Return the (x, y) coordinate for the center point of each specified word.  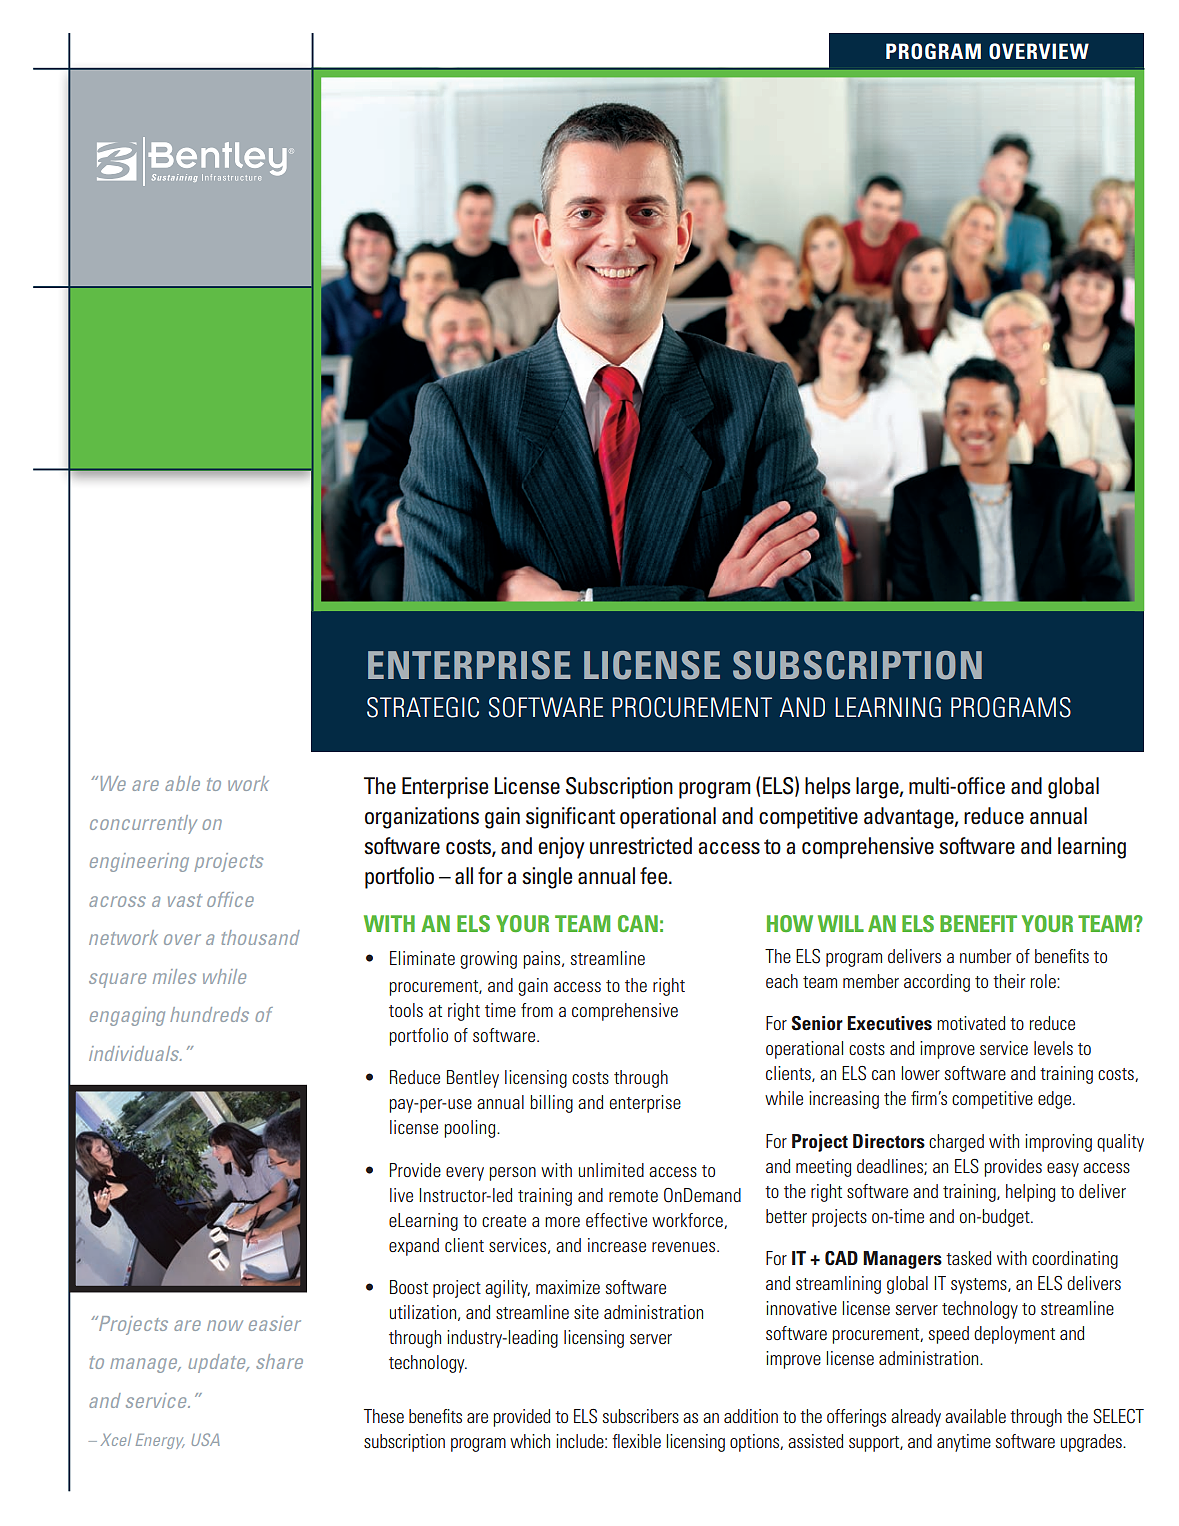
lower (921, 1073)
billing (551, 1104)
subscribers (641, 1416)
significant (570, 818)
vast (185, 900)
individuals (135, 1053)
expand (414, 1247)
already (916, 1418)
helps (828, 788)
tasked (968, 1258)
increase (617, 1245)
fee (655, 876)
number (985, 956)
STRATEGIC (423, 707)
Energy (160, 1441)
